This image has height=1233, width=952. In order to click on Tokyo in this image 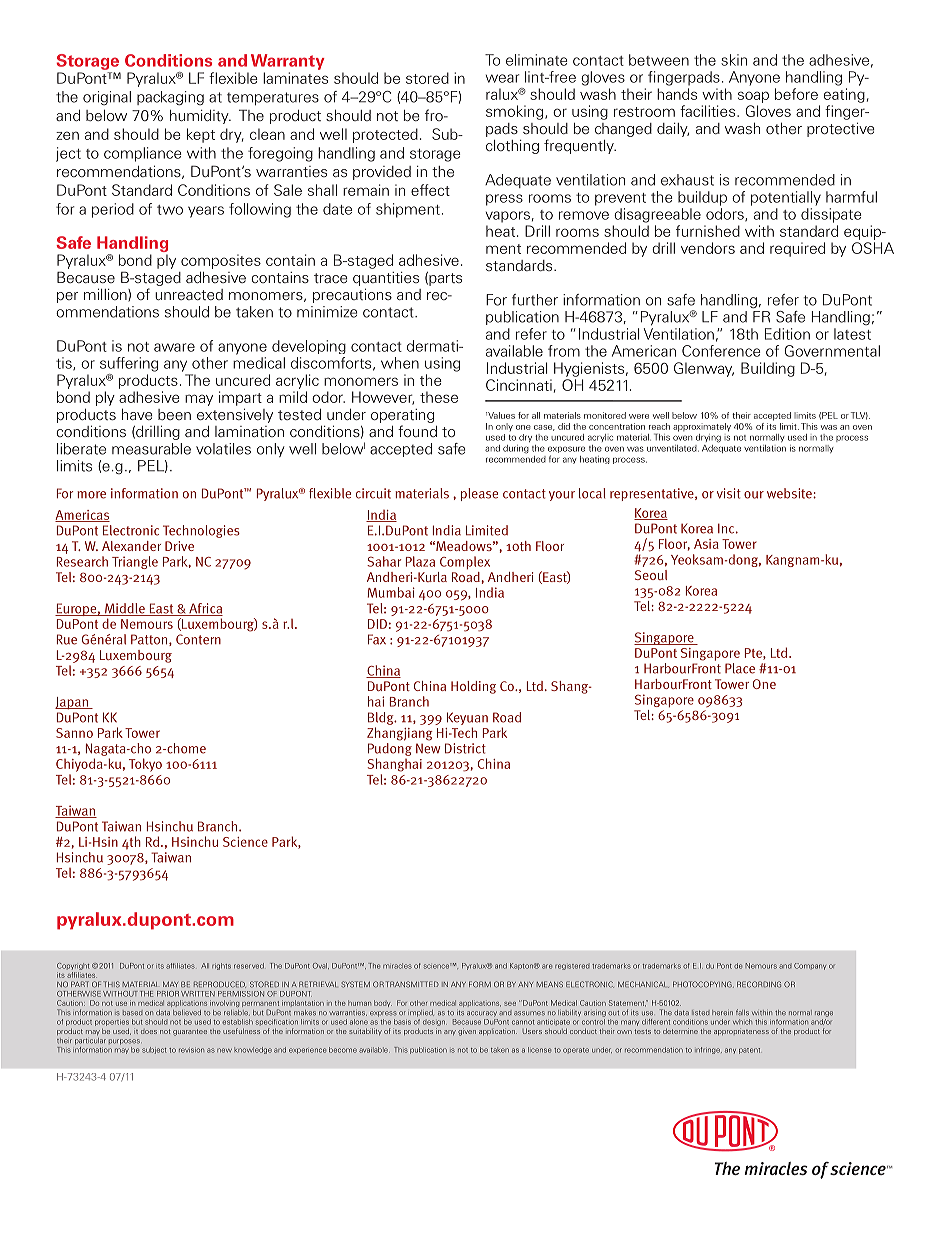, I will do `click(145, 765)`.
